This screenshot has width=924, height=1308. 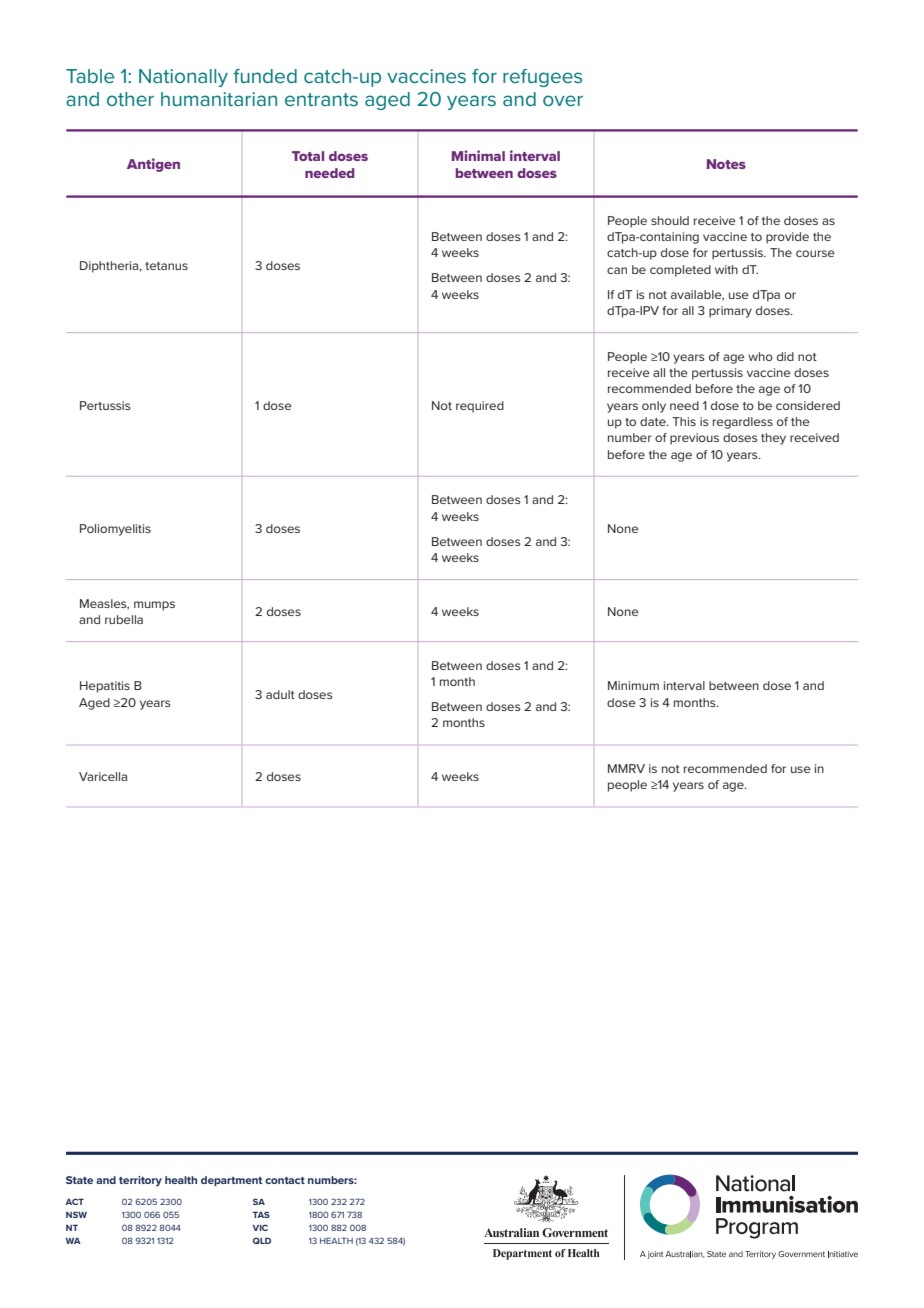 I want to click on TAS, so click(x=261, y=1214).
